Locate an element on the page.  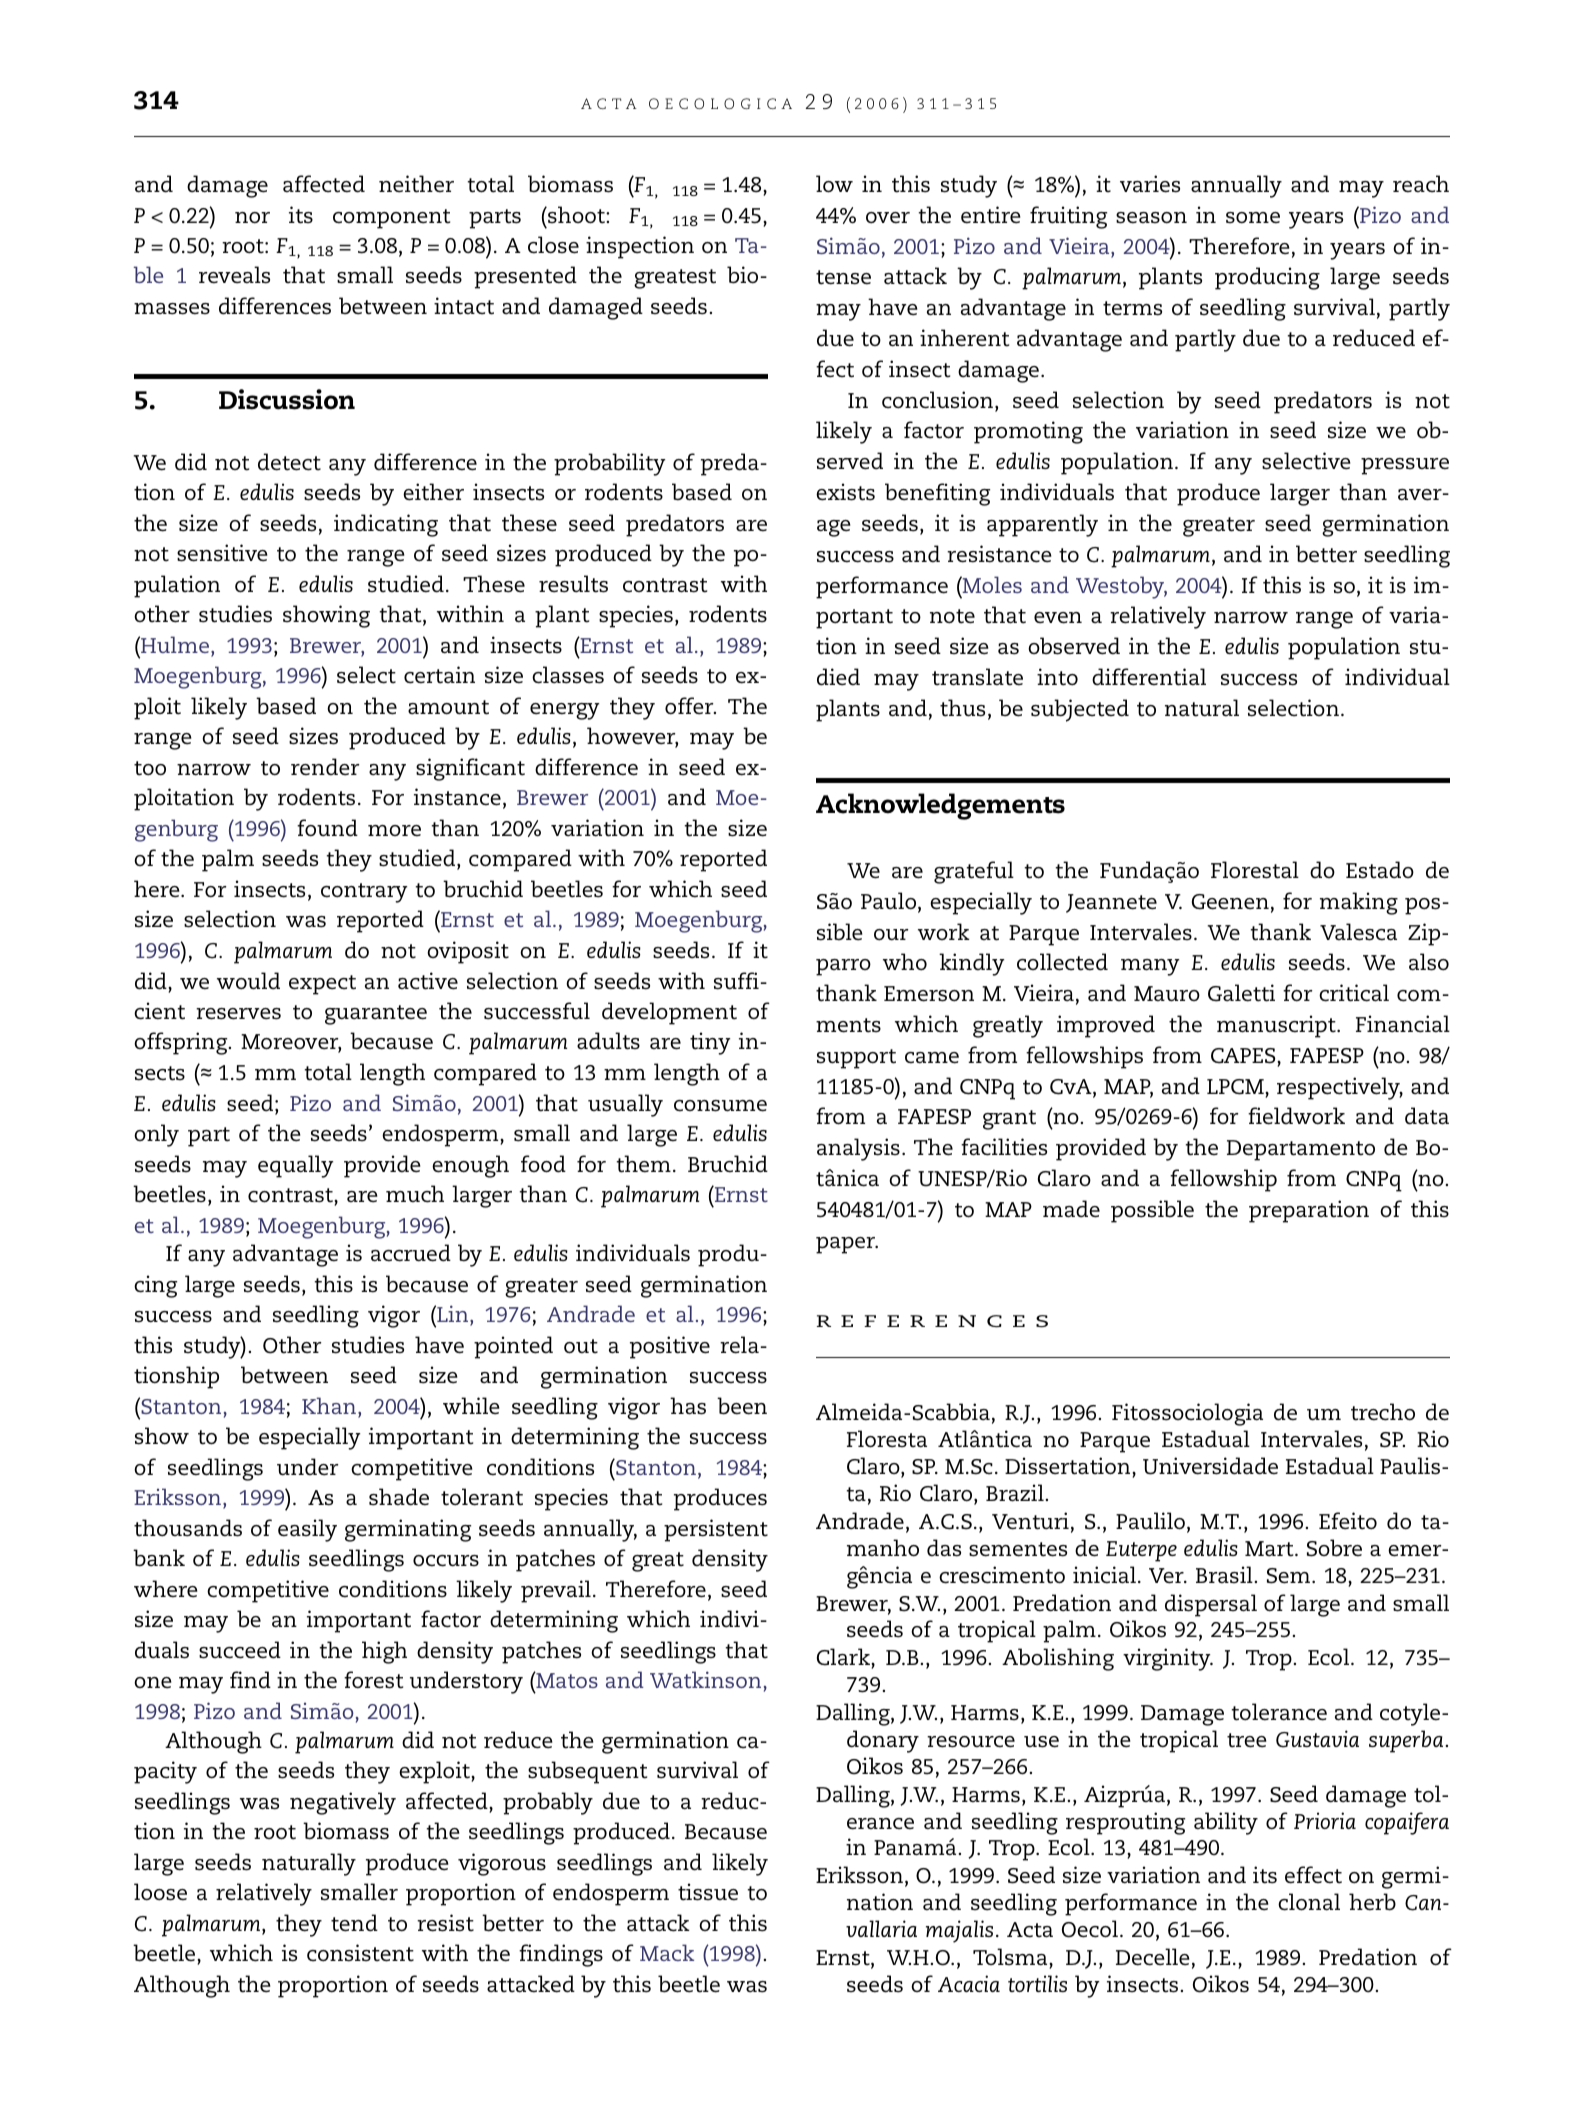
offer is located at coordinates (690, 706).
